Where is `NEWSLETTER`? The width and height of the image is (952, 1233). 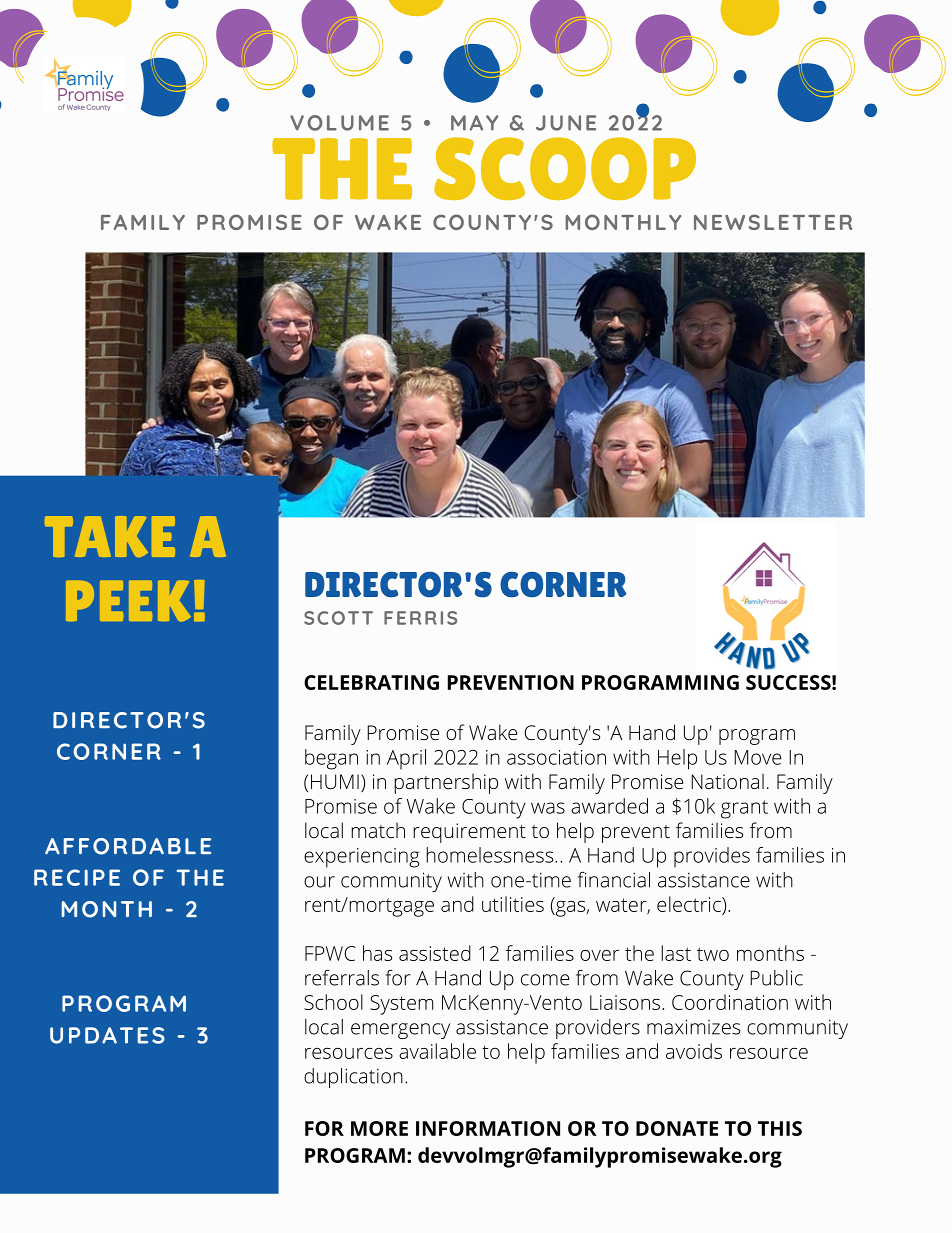
NEWSLETTER is located at coordinates (773, 222).
